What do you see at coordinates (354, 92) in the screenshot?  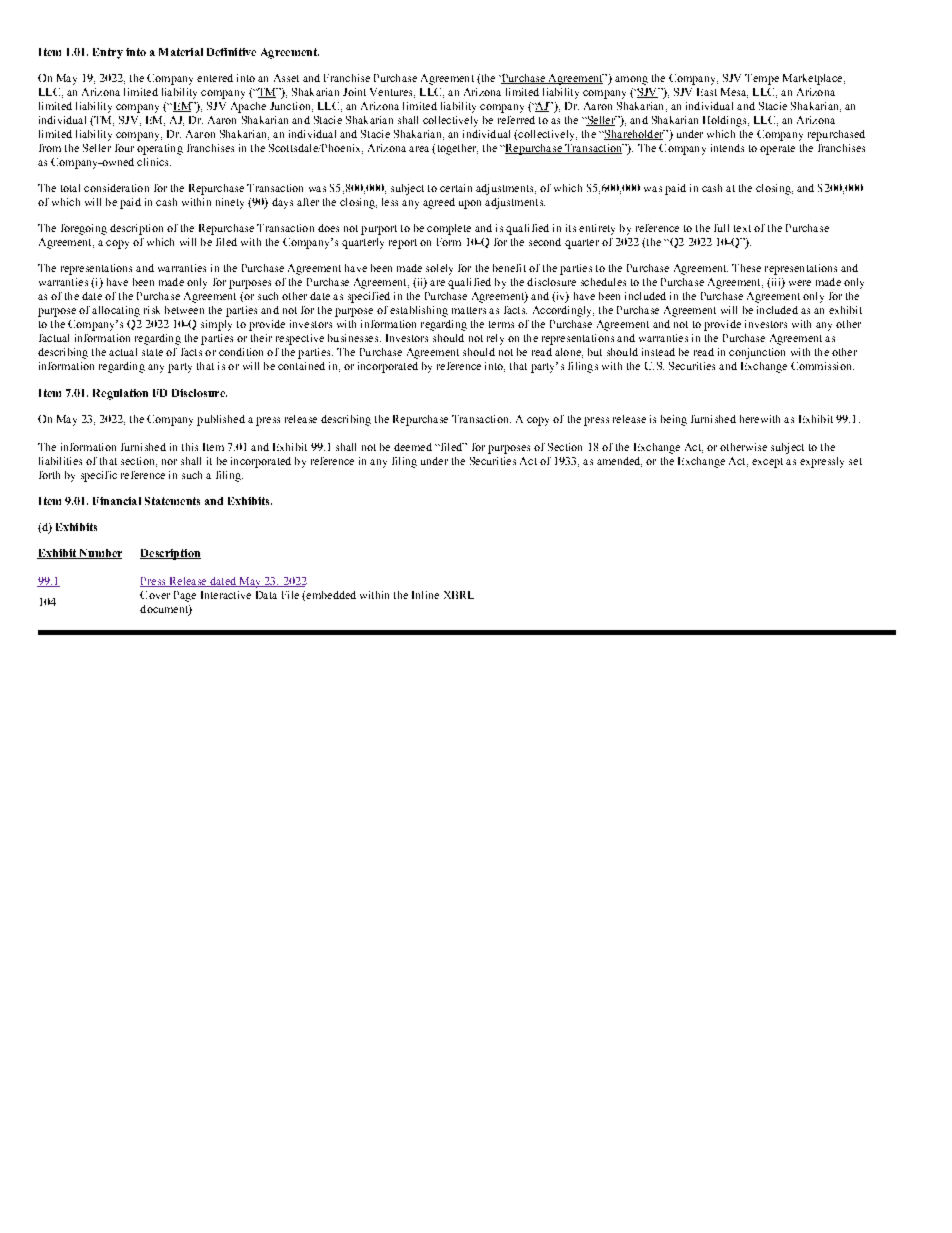 I see `Joint` at bounding box center [354, 92].
